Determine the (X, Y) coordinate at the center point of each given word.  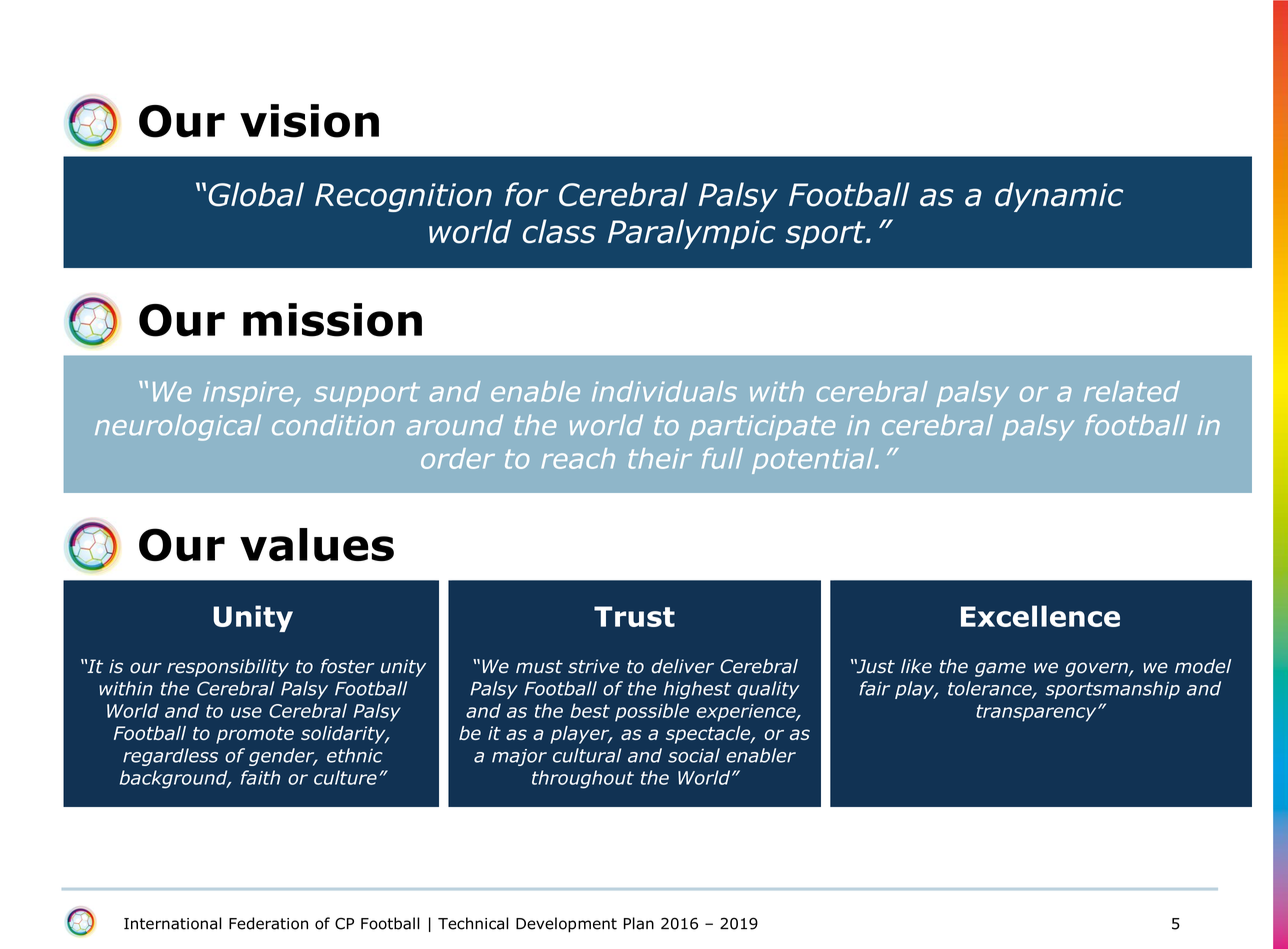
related (1132, 391)
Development (566, 925)
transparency (1037, 713)
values (317, 544)
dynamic (1059, 197)
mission (332, 320)
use (246, 712)
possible (652, 712)
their (660, 458)
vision (309, 121)
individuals (664, 391)
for (527, 194)
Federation (268, 923)
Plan (639, 923)
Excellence (1040, 616)
